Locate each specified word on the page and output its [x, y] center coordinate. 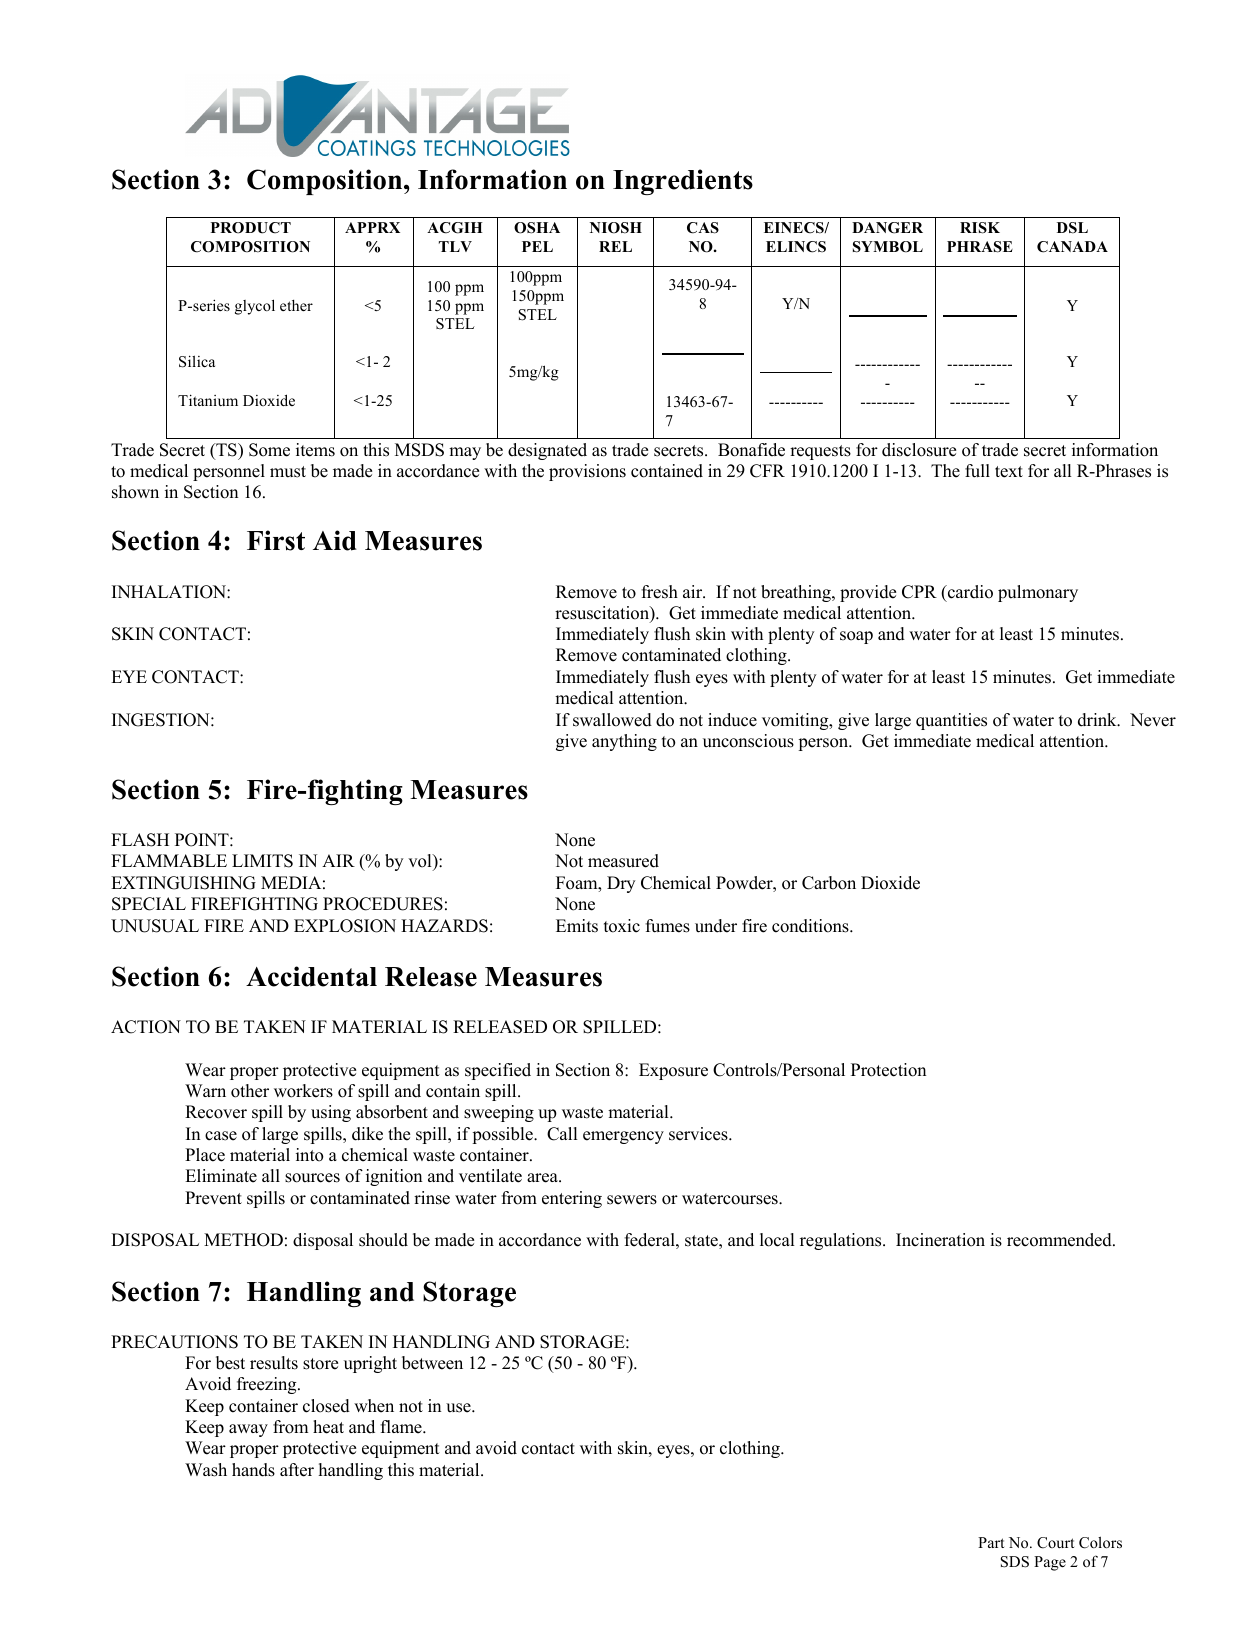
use [459, 1408]
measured [623, 861]
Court [1055, 1543]
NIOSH [616, 228]
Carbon [829, 883]
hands [253, 1470]
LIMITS [262, 861]
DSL [1072, 228]
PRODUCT [251, 228]
